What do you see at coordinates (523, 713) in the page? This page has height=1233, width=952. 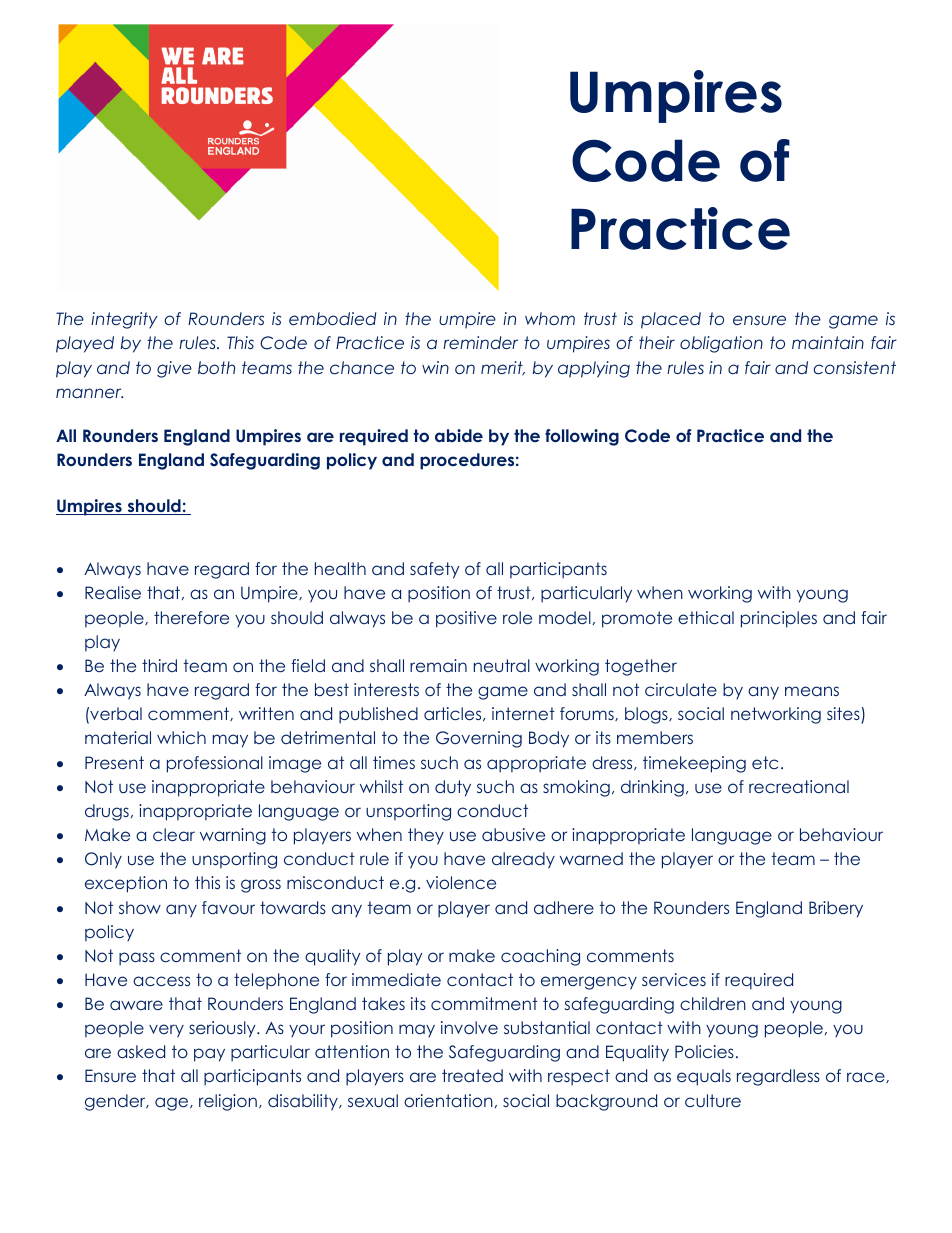 I see `internet` at bounding box center [523, 713].
